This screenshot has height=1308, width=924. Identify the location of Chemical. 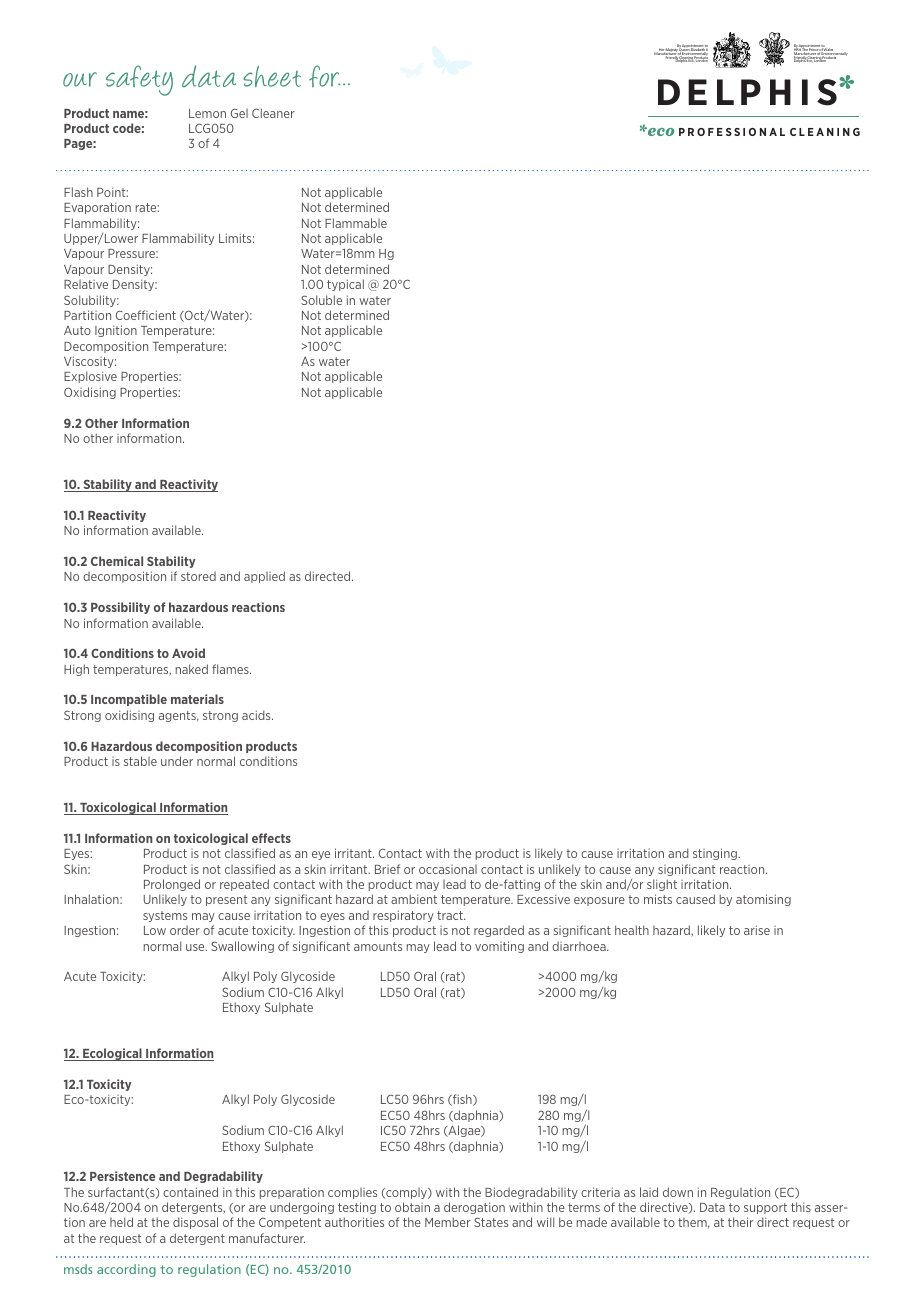
(117, 561).
